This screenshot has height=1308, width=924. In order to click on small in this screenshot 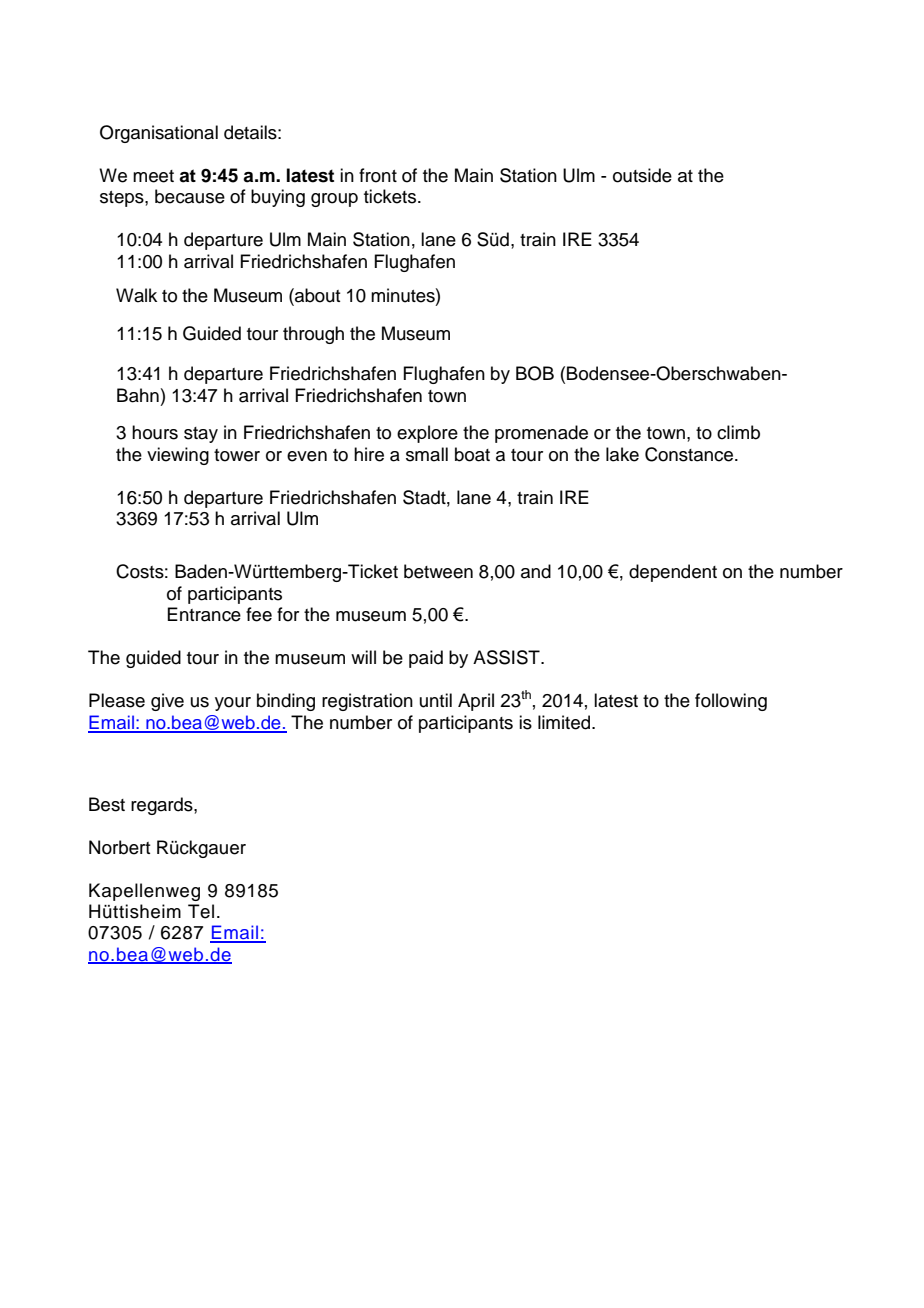, I will do `click(427, 454)`.
